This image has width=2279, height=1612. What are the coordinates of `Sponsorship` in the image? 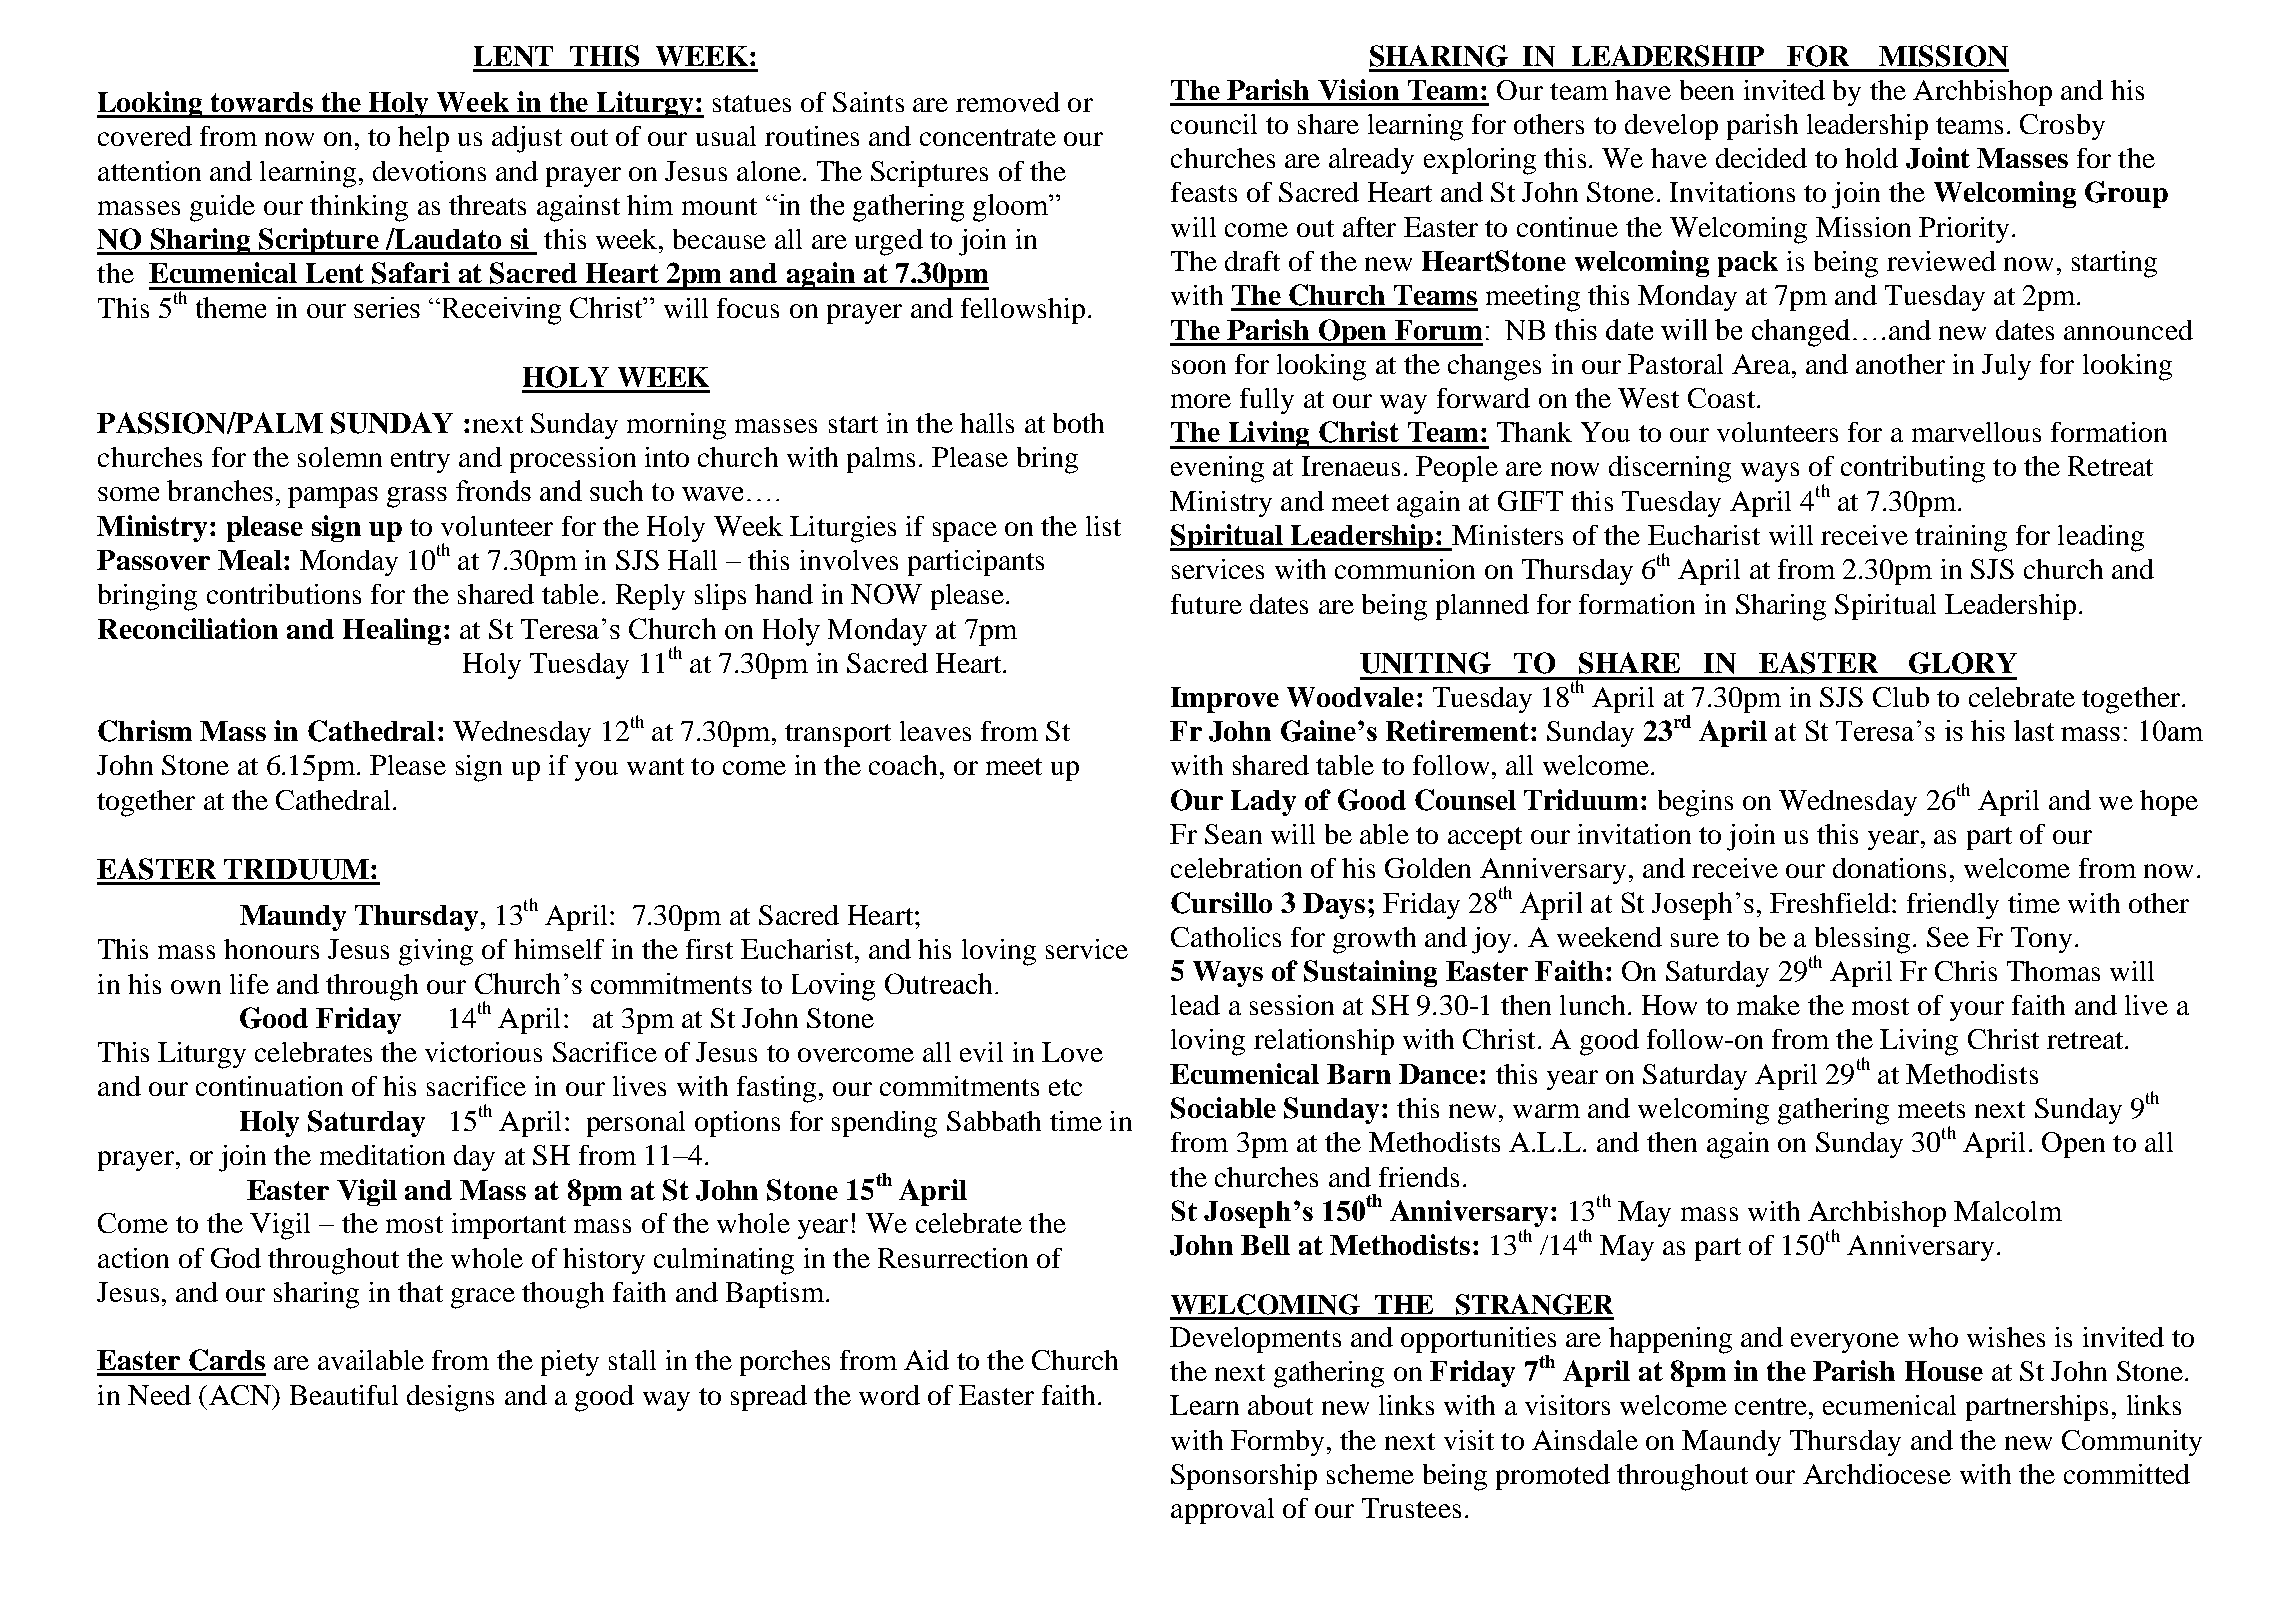 It's located at (1244, 1477).
